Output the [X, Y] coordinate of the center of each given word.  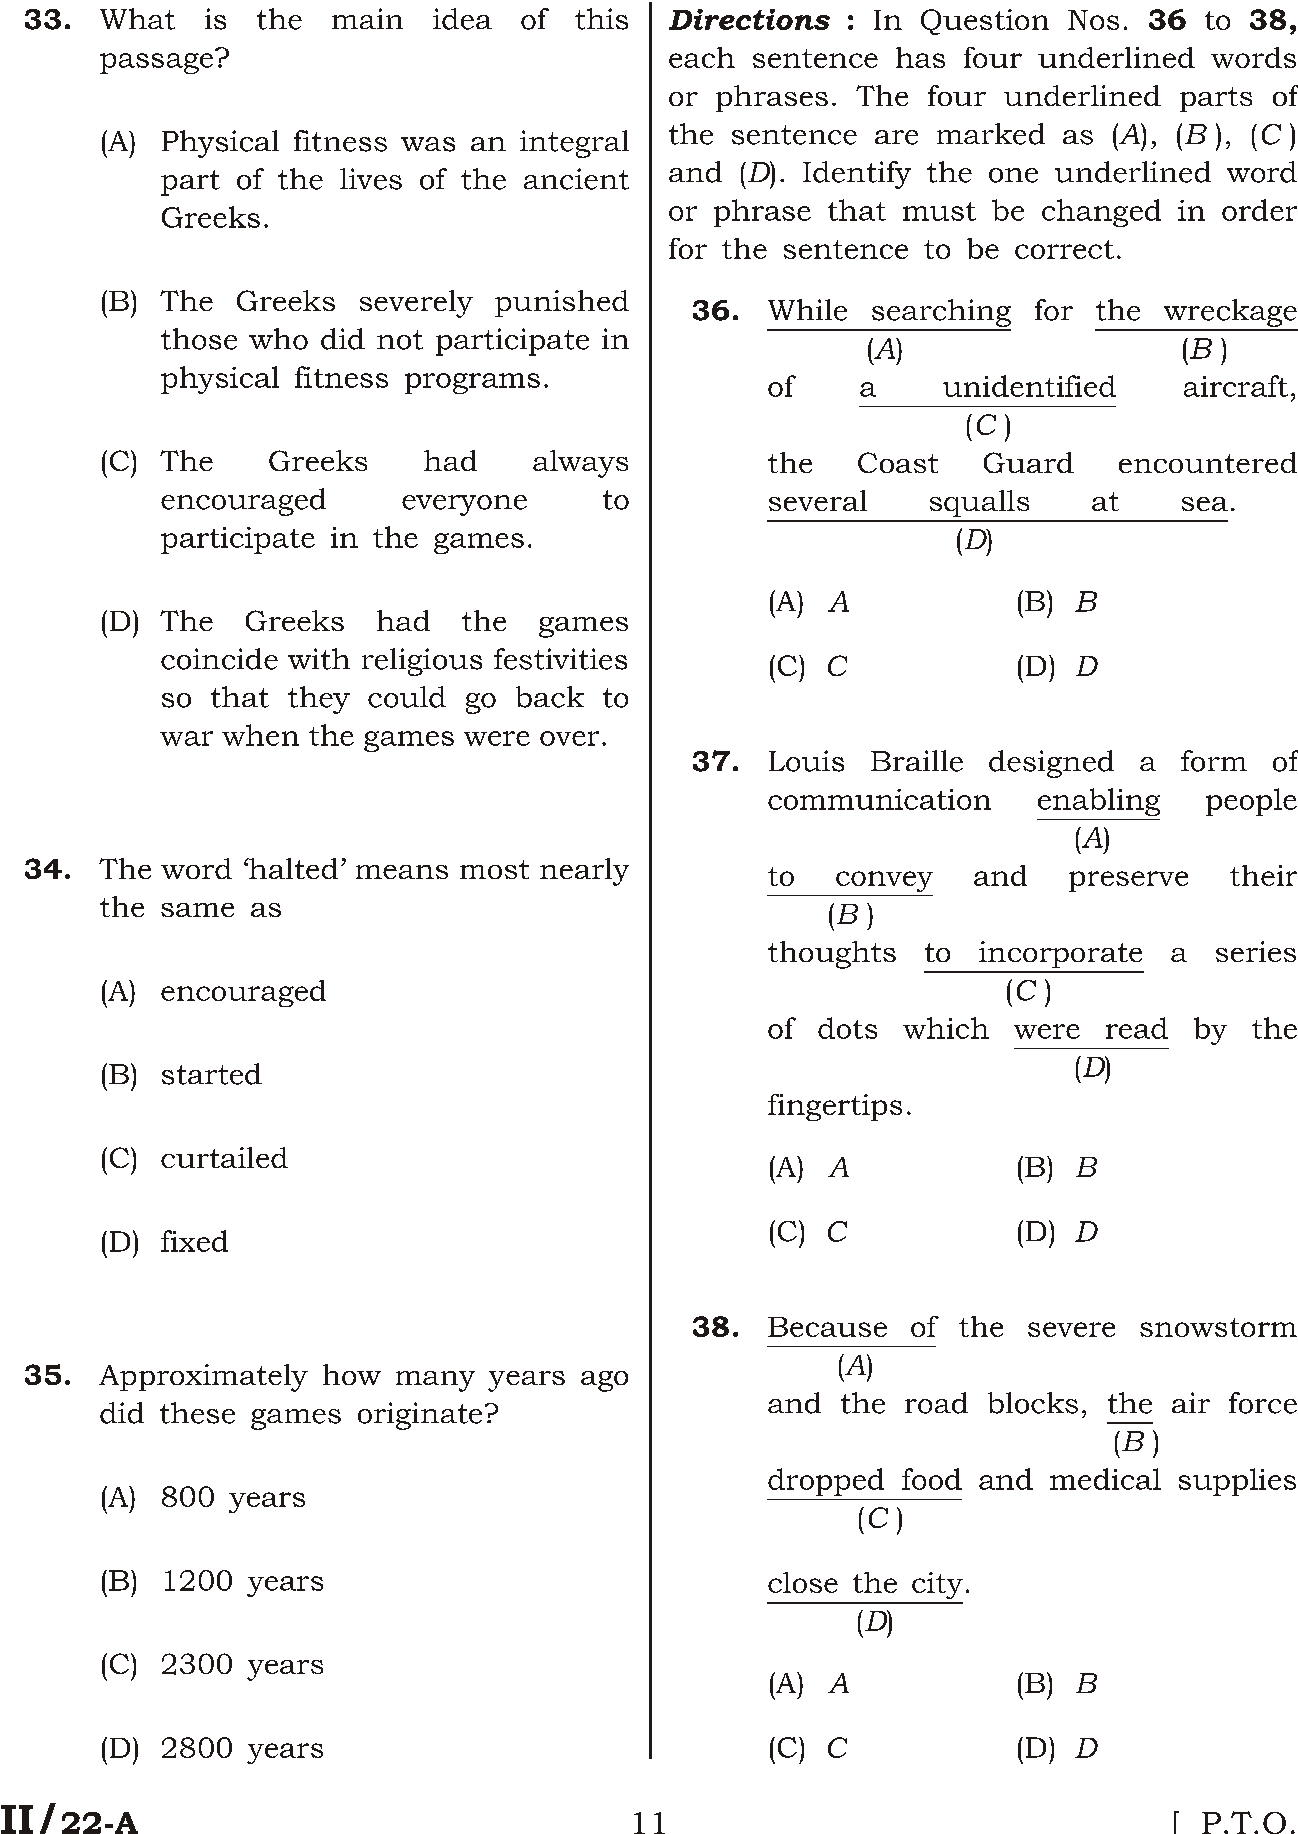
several [818, 500]
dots [847, 1028]
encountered [1208, 462]
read [1137, 1028]
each [702, 57]
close [803, 1582]
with [319, 659]
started [212, 1074]
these [197, 1413]
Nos [1093, 20]
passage [156, 63]
